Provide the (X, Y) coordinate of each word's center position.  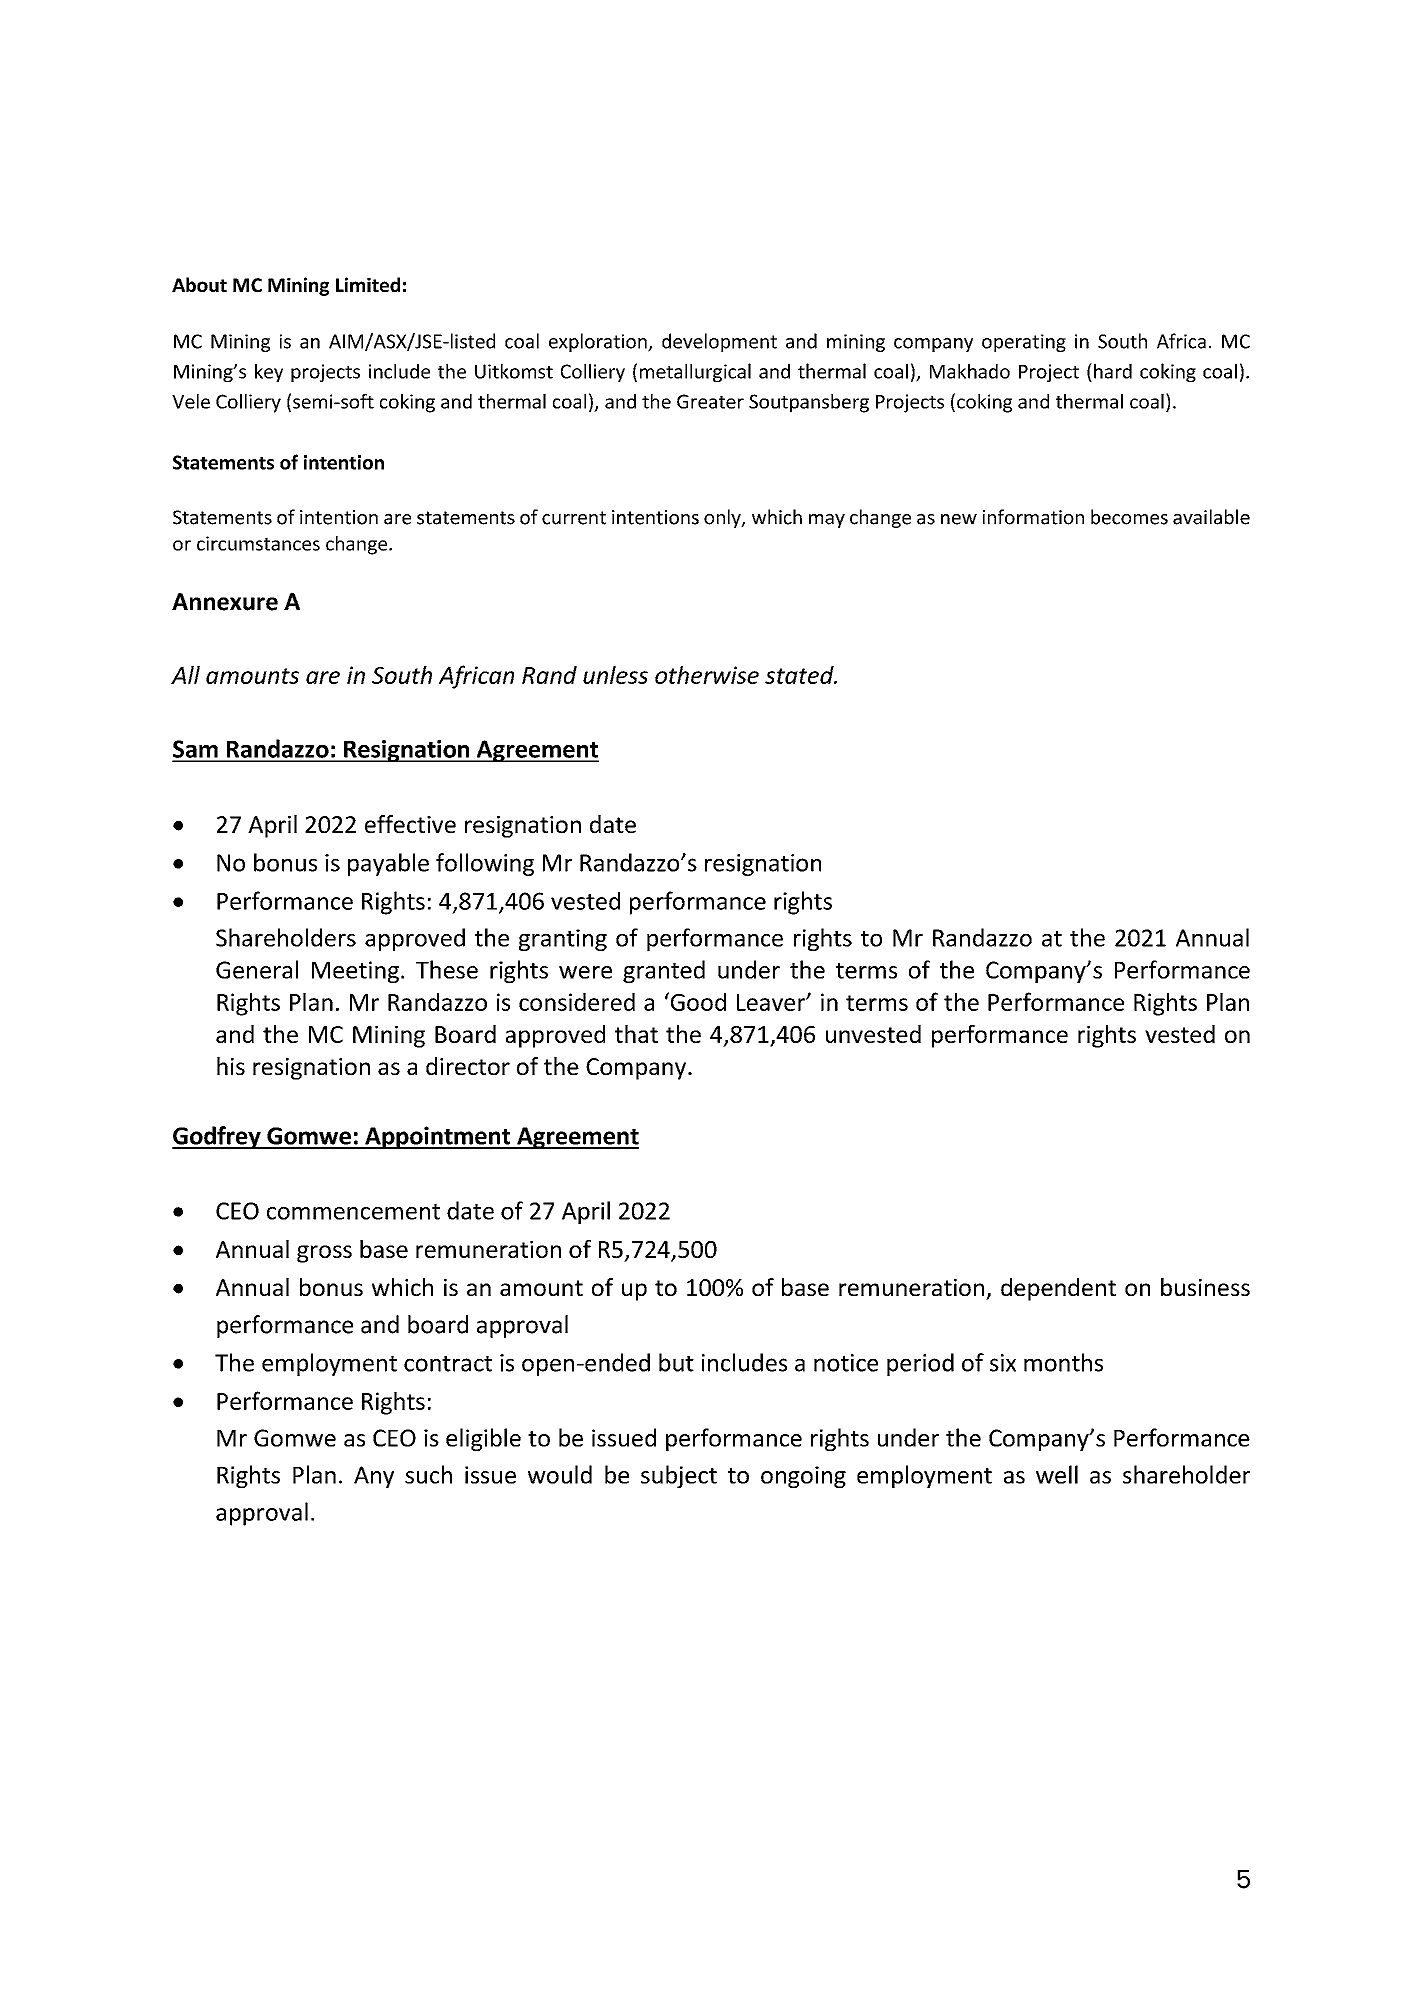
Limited (368, 284)
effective (410, 824)
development (719, 342)
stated (800, 675)
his (231, 1066)
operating (1024, 343)
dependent (1058, 1289)
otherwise (707, 675)
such (428, 1474)
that (636, 1034)
